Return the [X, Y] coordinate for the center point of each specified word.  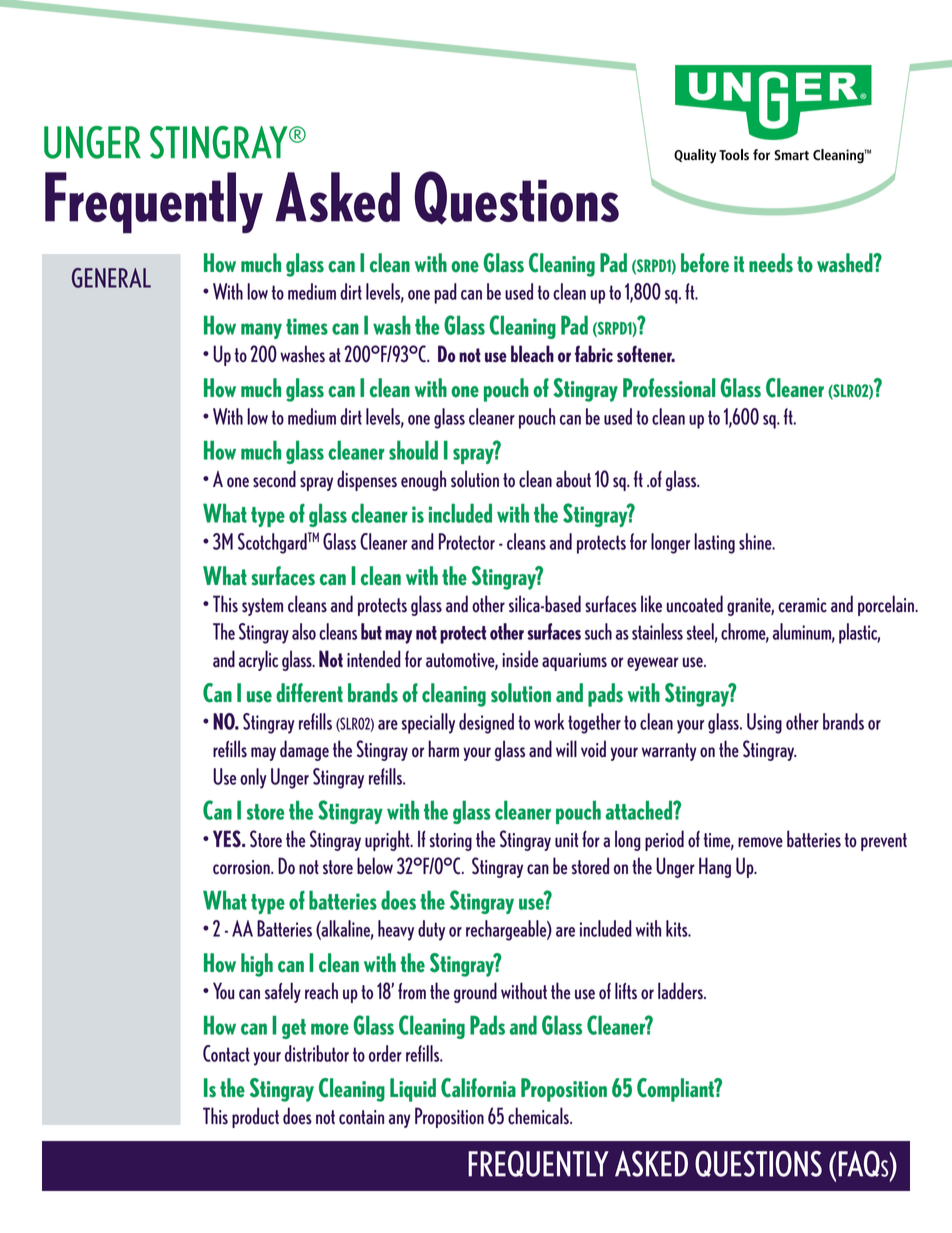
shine [756, 541]
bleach [532, 354]
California [478, 1088]
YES [228, 839]
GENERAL [111, 278]
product [255, 1117]
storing [450, 842]
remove [760, 842]
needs [771, 263]
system [262, 607]
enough [423, 480]
